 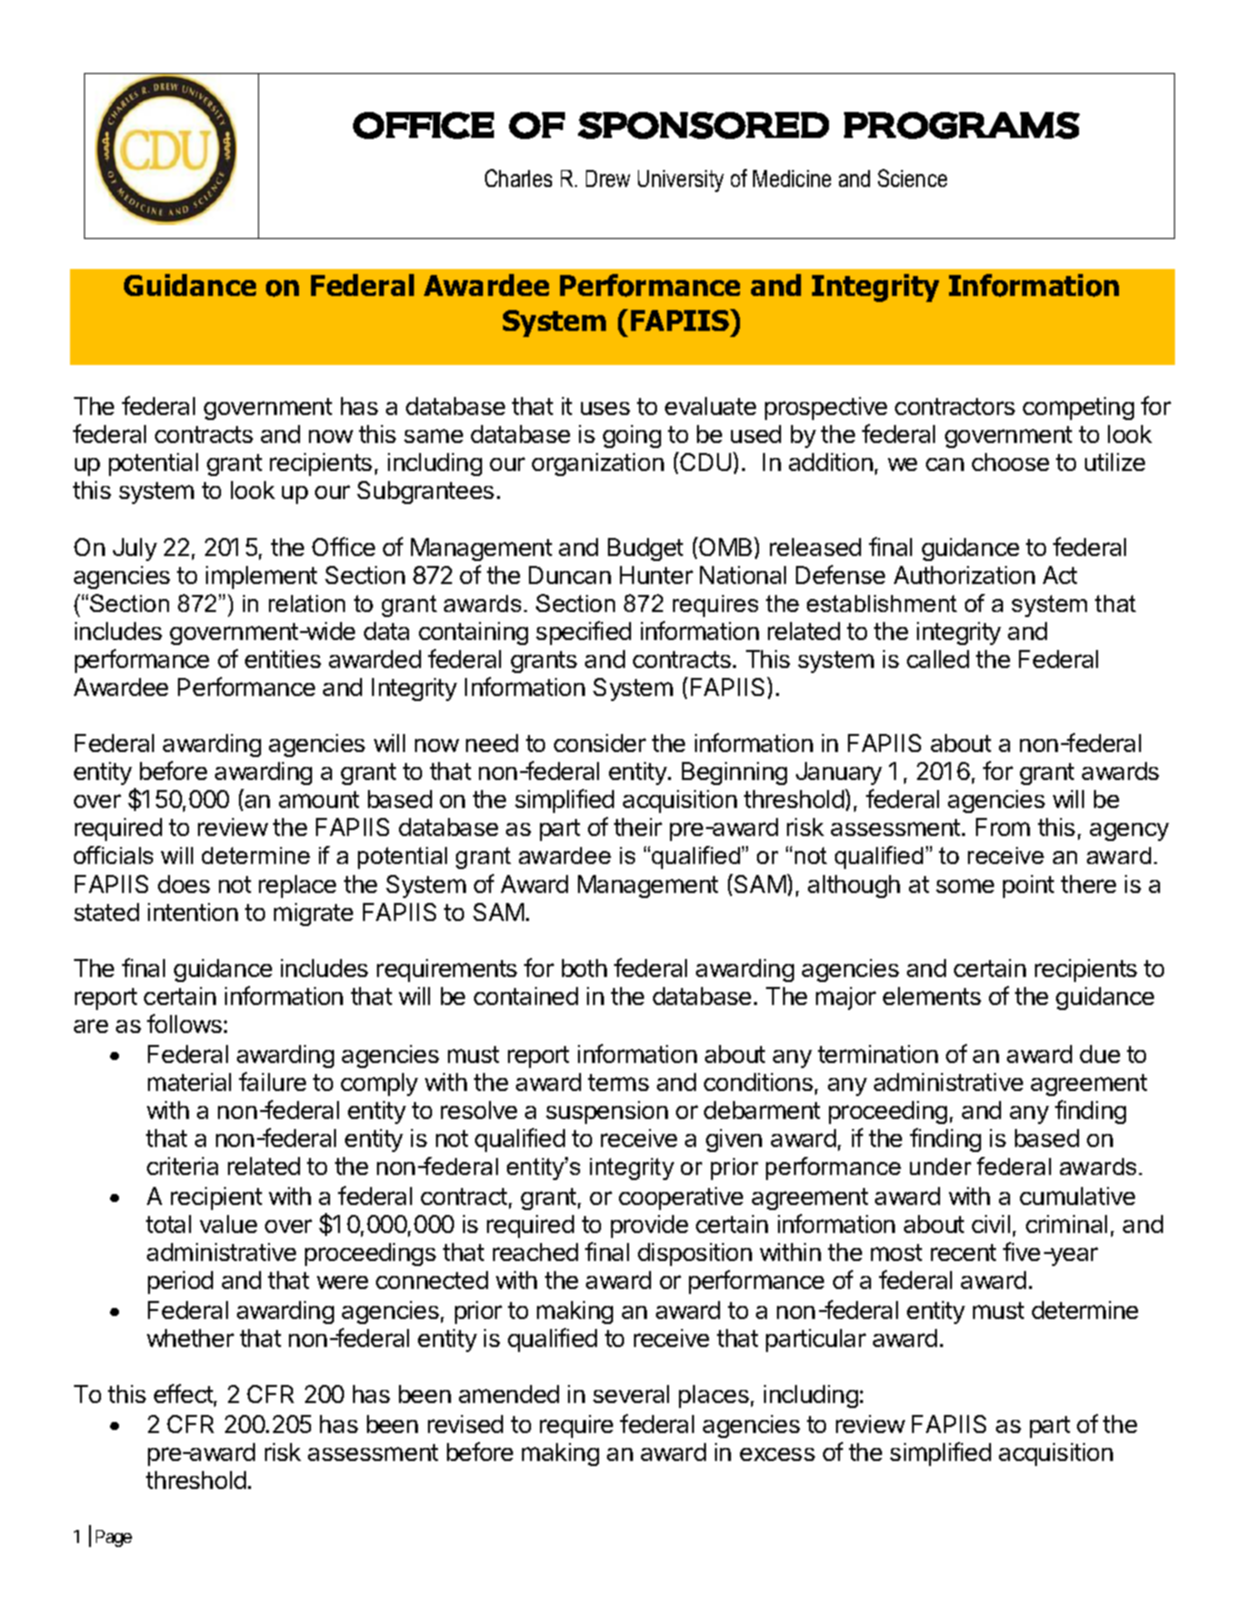 I want to click on PROGRAMS, so click(x=962, y=125).
